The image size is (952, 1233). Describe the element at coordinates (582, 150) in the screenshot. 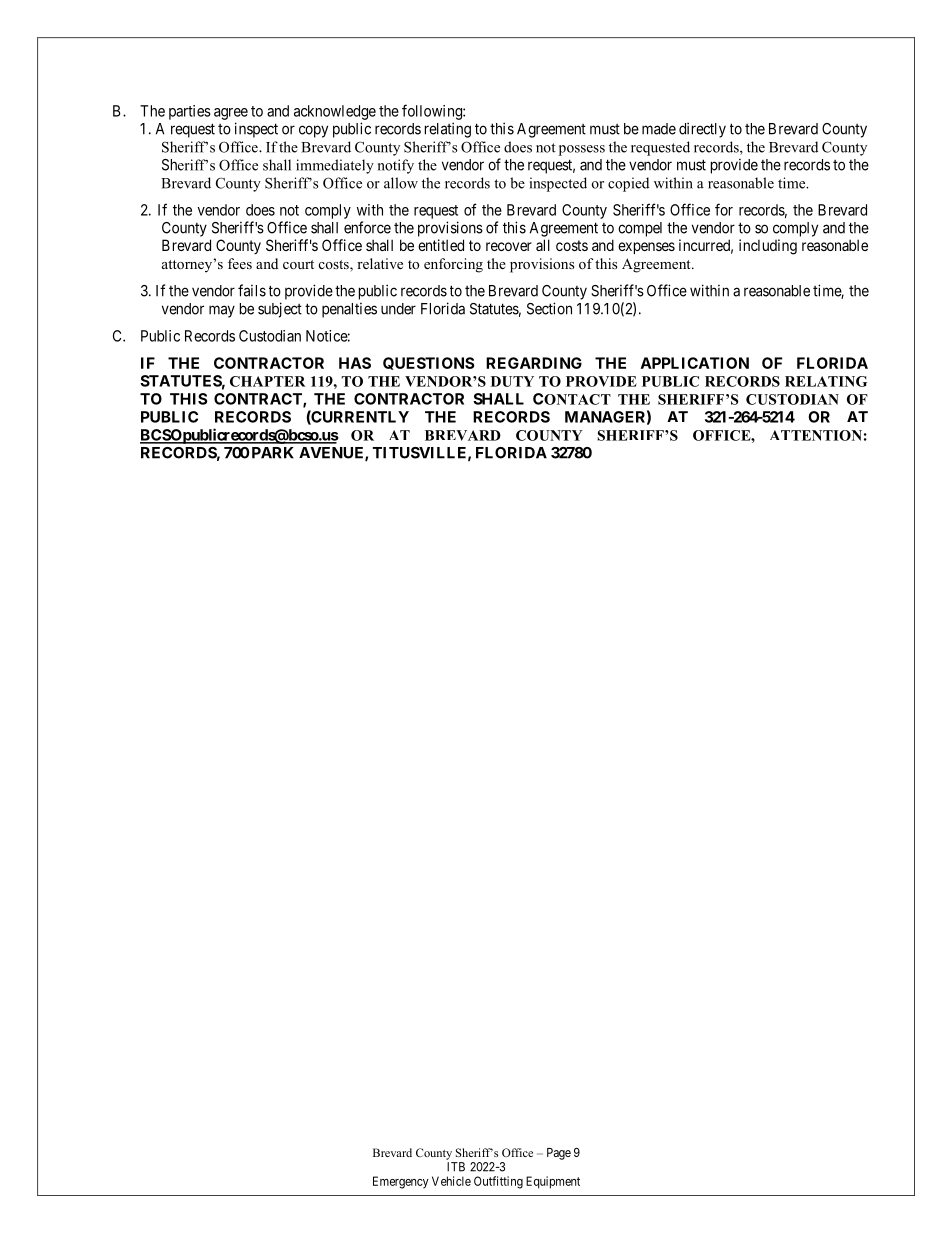

I see `possess` at that location.
